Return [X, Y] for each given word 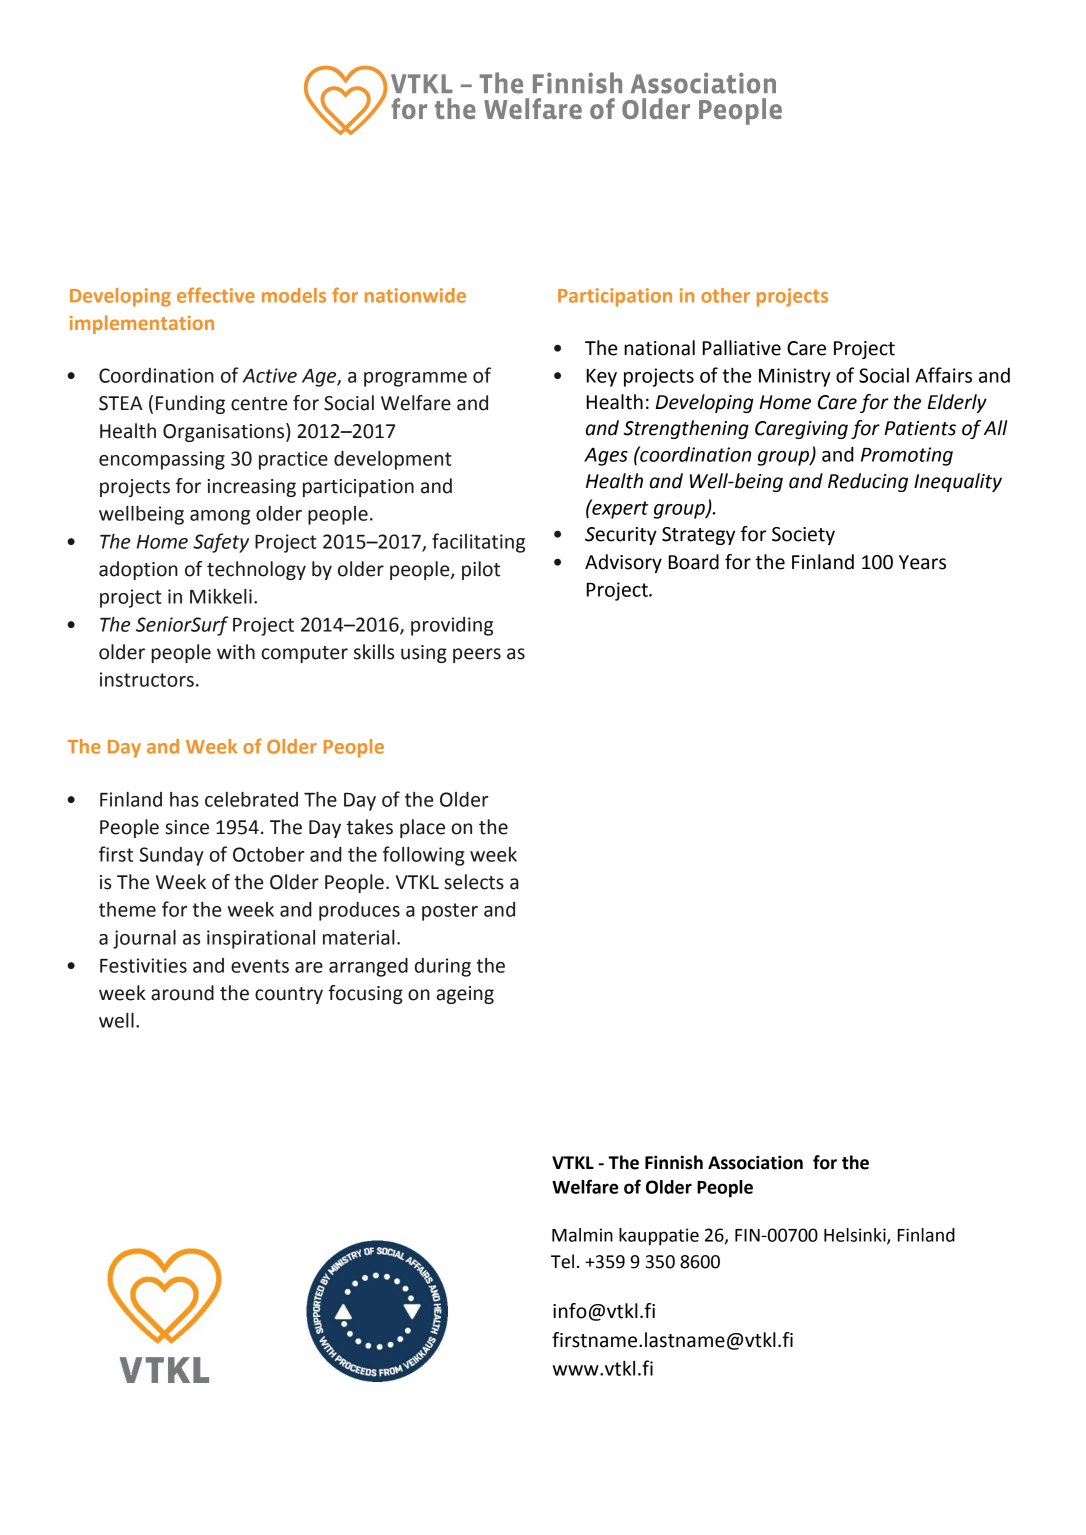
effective [216, 295]
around [182, 993]
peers [477, 655]
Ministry [795, 377]
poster [450, 912]
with [236, 652]
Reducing [868, 482]
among [220, 517]
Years [922, 562]
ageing [465, 995]
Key [602, 378]
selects [474, 882]
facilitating [478, 543]
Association [755, 1162]
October [269, 854]
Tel [562, 1261]
